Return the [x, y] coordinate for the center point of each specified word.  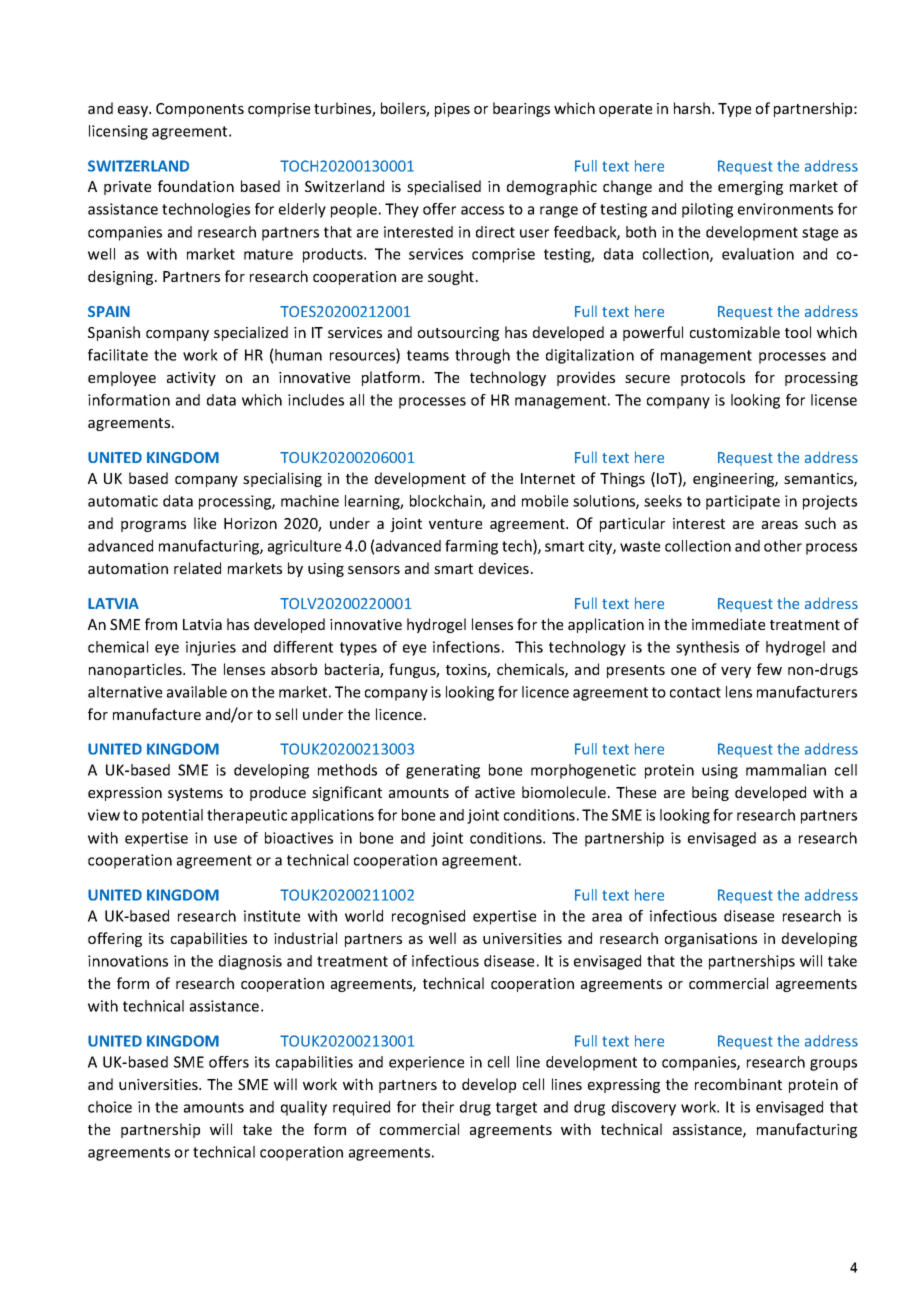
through [482, 356]
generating [443, 771]
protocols [713, 378]
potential [172, 816]
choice [110, 1107]
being [710, 793]
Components [200, 110]
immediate [728, 624]
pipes [452, 110]
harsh [693, 108]
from [161, 624]
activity [191, 379]
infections [466, 647]
